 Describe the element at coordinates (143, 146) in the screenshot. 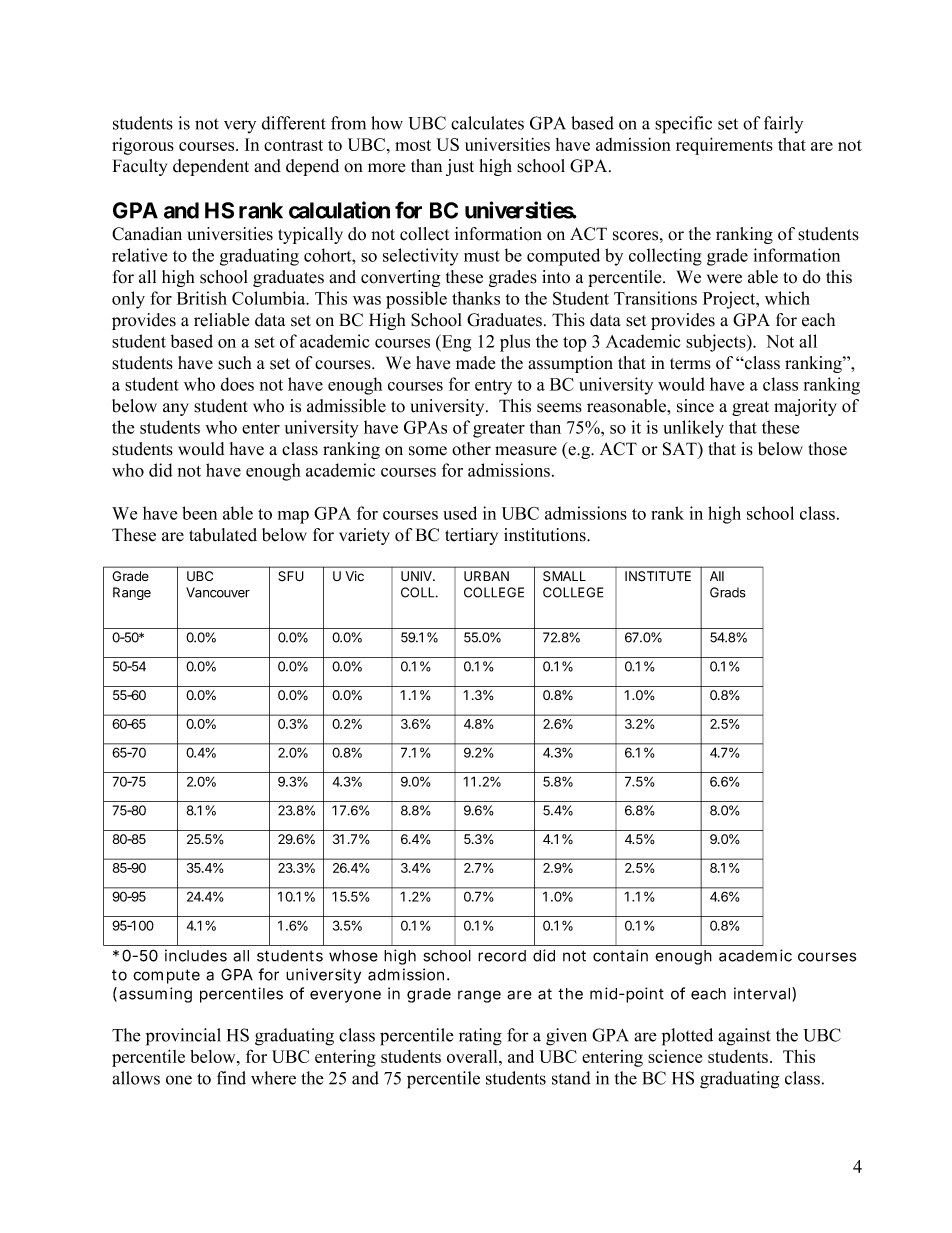

I see `rigorous` at that location.
